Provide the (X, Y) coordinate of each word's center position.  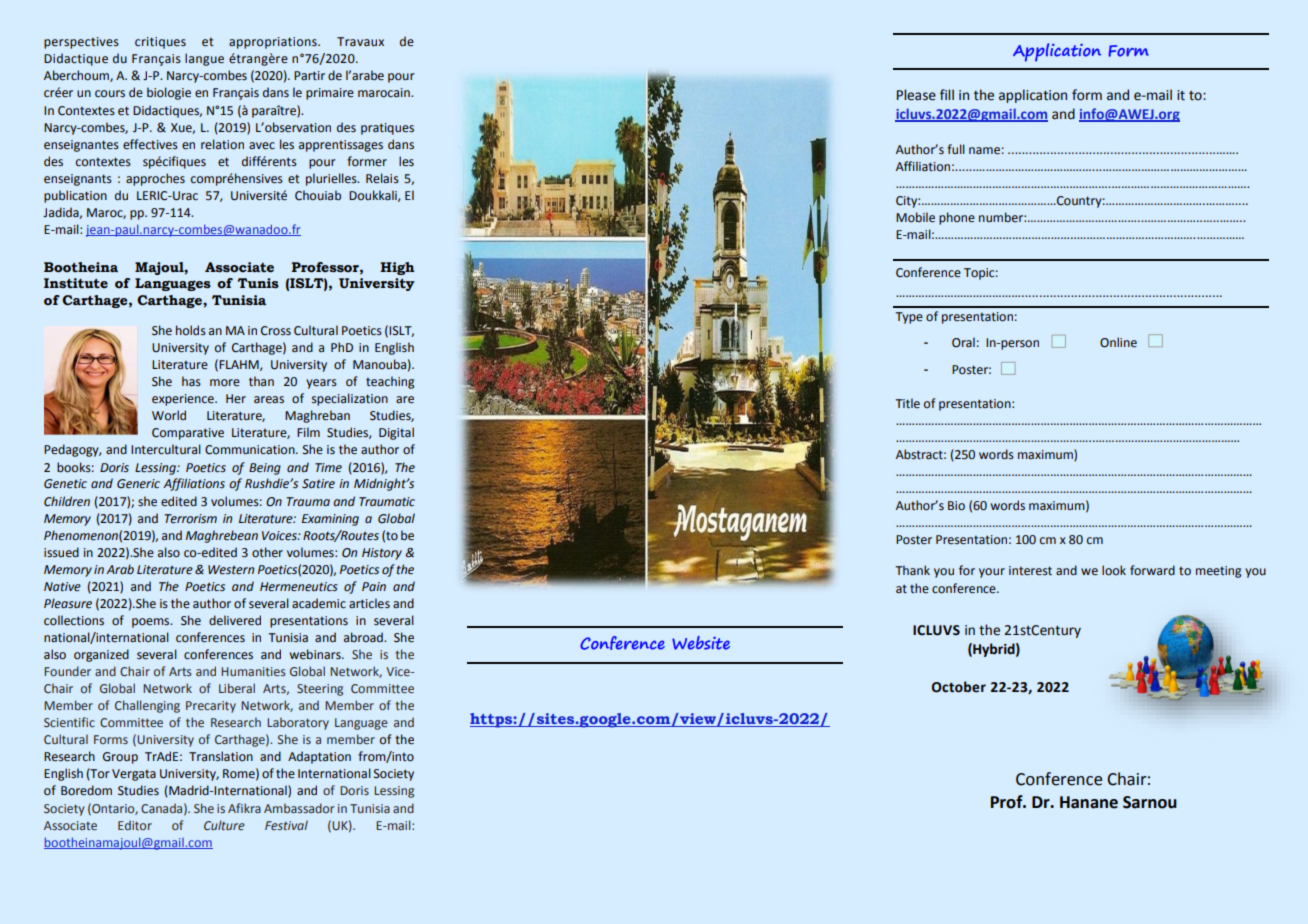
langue (204, 59)
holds (191, 330)
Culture (224, 825)
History (382, 554)
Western (231, 570)
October (959, 687)
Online (1118, 342)
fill (947, 94)
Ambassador (299, 808)
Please (916, 95)
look (1114, 570)
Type (909, 318)
